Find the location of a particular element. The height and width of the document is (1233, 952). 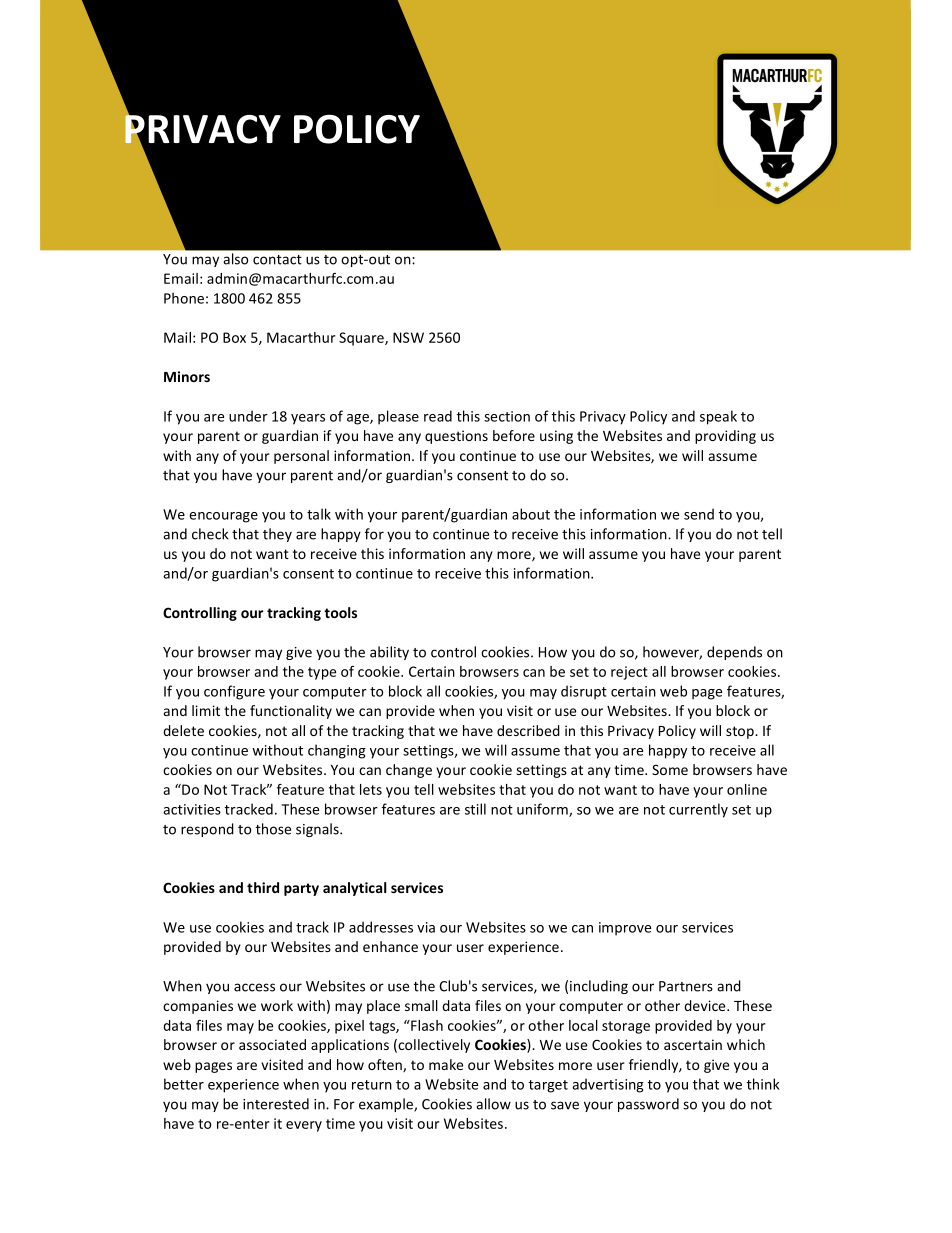

password is located at coordinates (648, 1105).
